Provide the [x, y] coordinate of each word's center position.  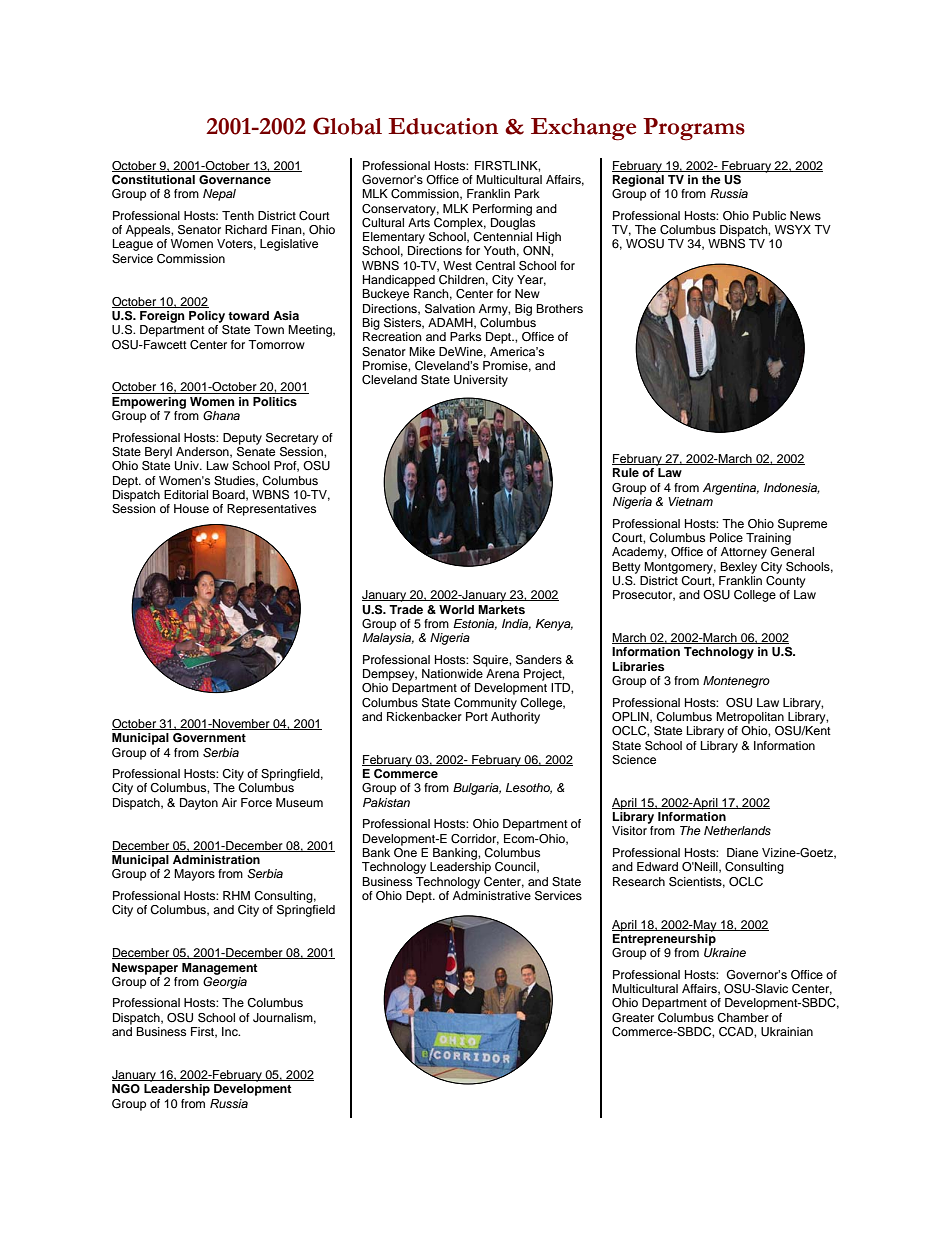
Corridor [475, 839]
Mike [422, 351]
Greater [633, 1018]
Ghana [221, 416]
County [785, 580]
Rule [626, 472]
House [191, 508]
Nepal [219, 195]
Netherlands [737, 830]
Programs [694, 129]
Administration [216, 859]
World [456, 609]
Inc [231, 1031]
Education [443, 126]
